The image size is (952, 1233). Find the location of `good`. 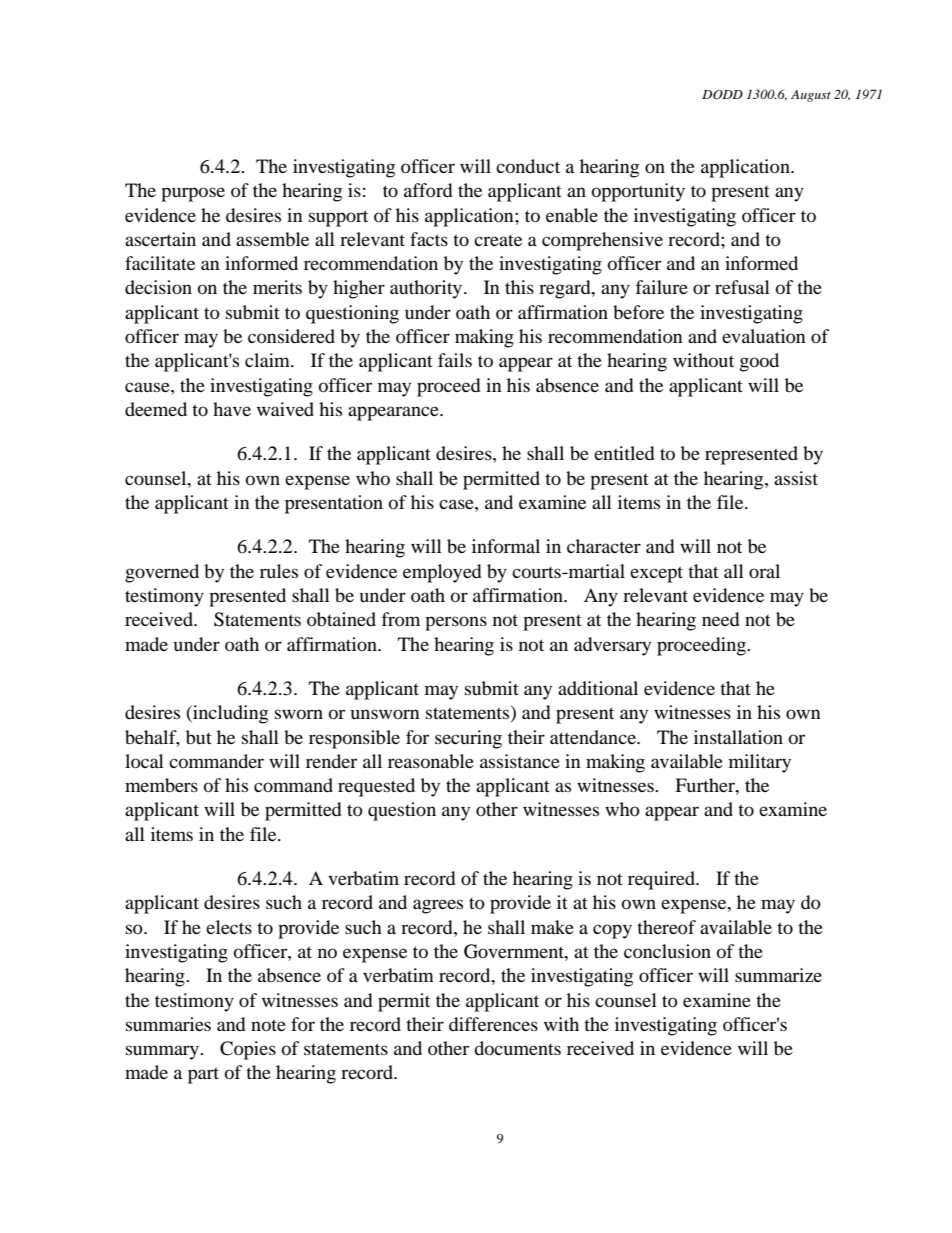

good is located at coordinates (759, 362).
